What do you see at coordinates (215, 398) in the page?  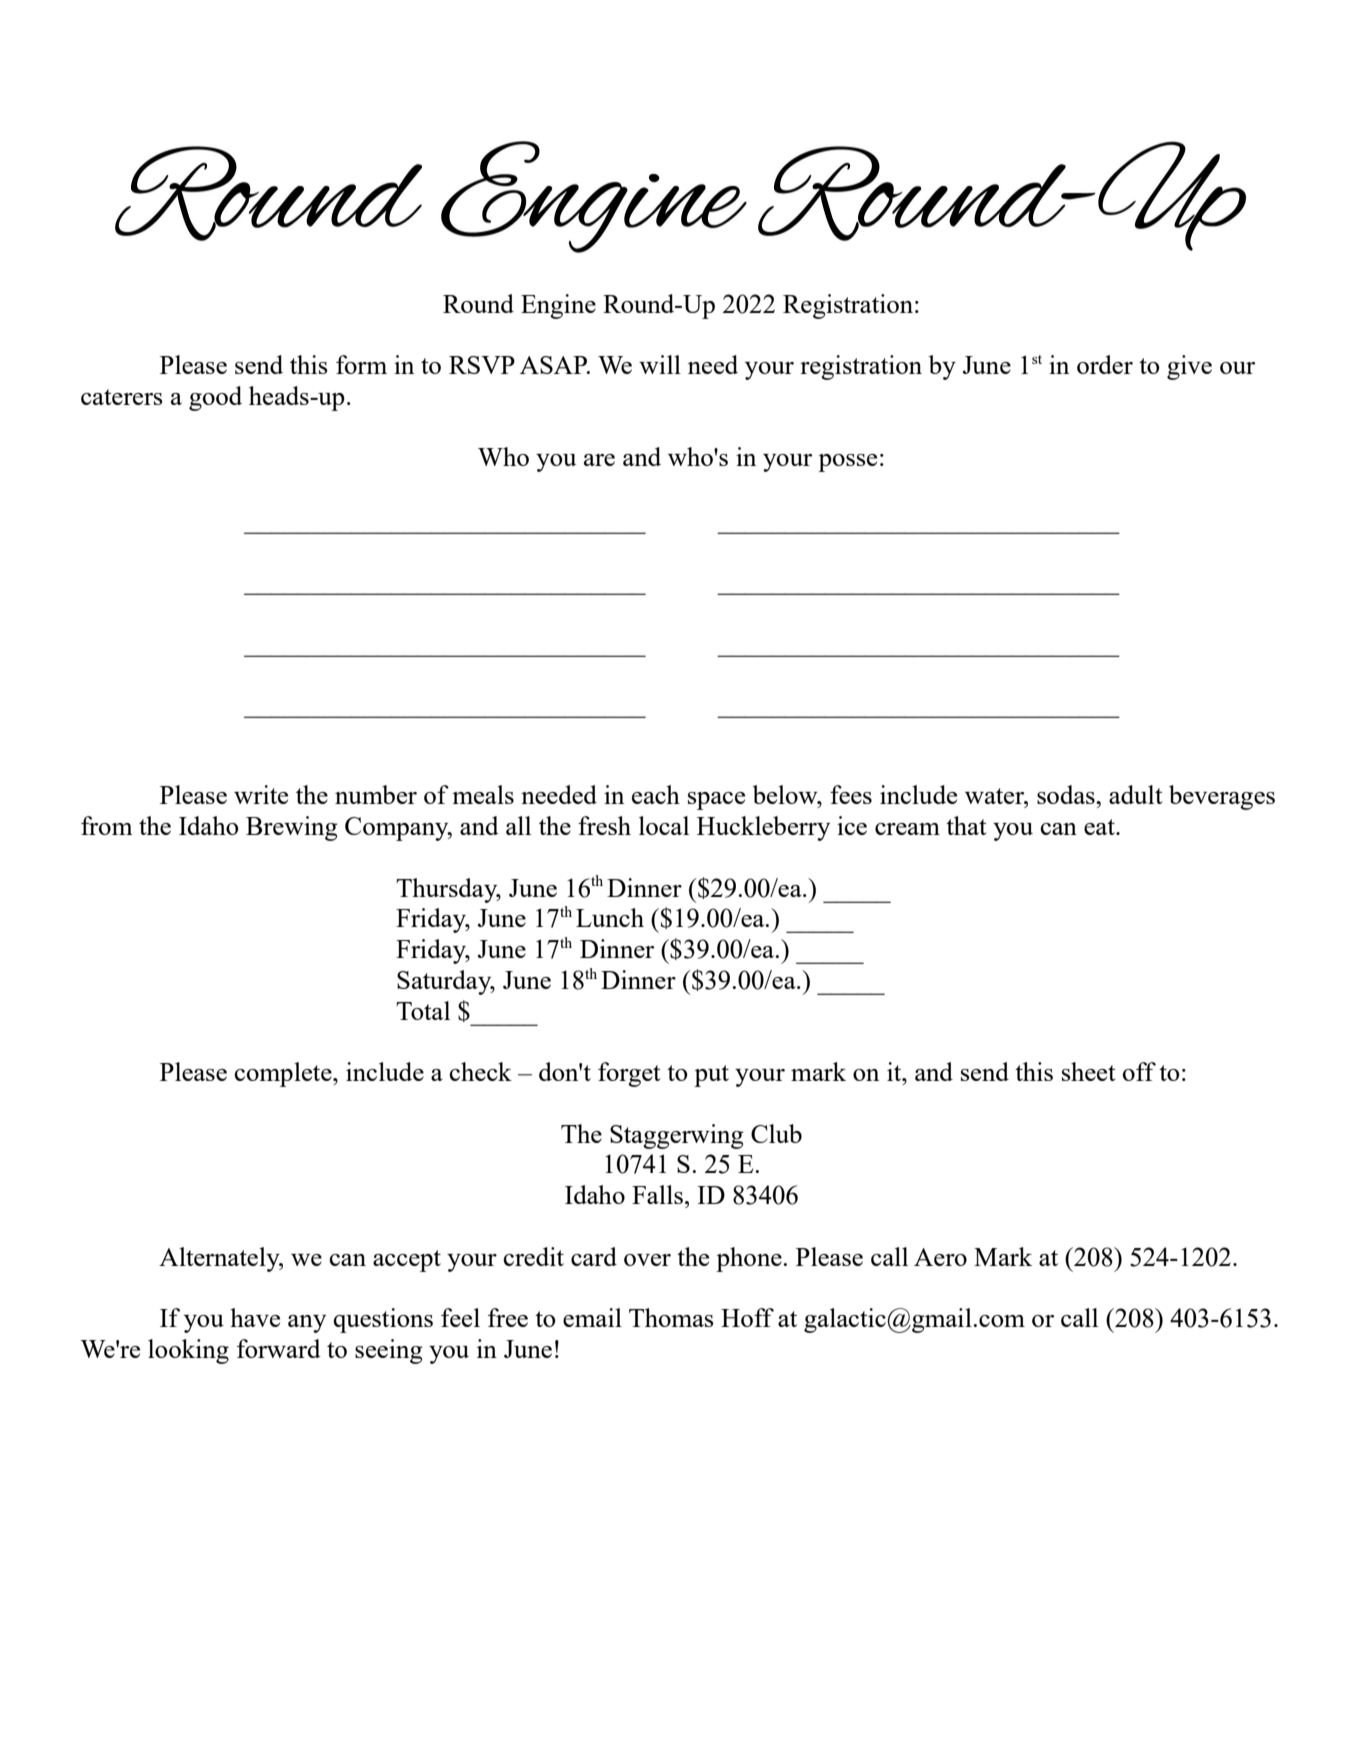 I see `good` at bounding box center [215, 398].
